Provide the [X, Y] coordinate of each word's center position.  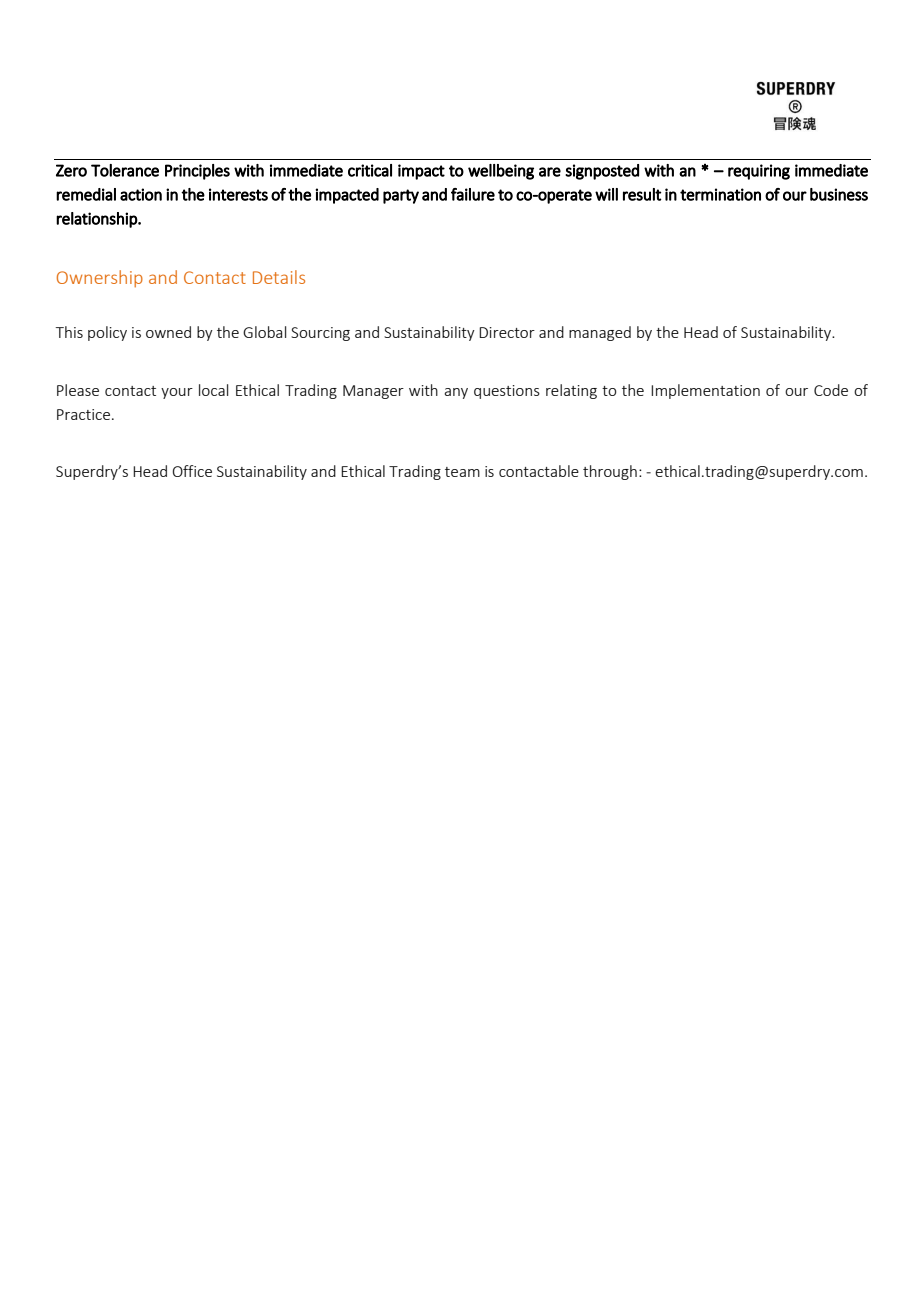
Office [192, 471]
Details [279, 277]
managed [600, 333]
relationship [97, 220]
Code [831, 390]
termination [720, 194]
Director [507, 332]
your [177, 393]
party [401, 196]
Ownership [100, 279]
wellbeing [501, 172]
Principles [197, 172]
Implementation [705, 391]
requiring [759, 172]
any [456, 393]
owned [168, 332]
